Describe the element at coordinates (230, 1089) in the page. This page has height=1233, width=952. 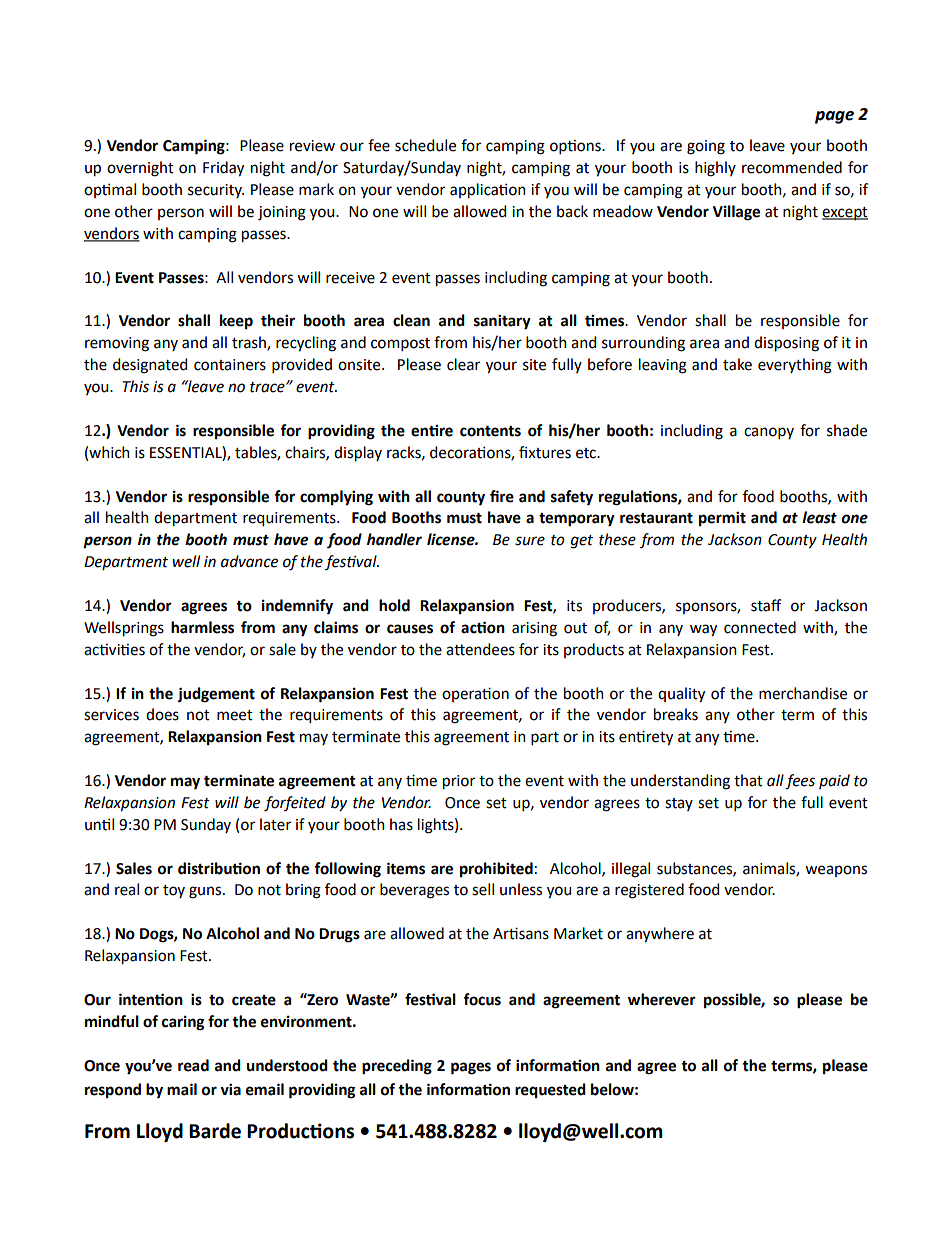
I see `via` at that location.
